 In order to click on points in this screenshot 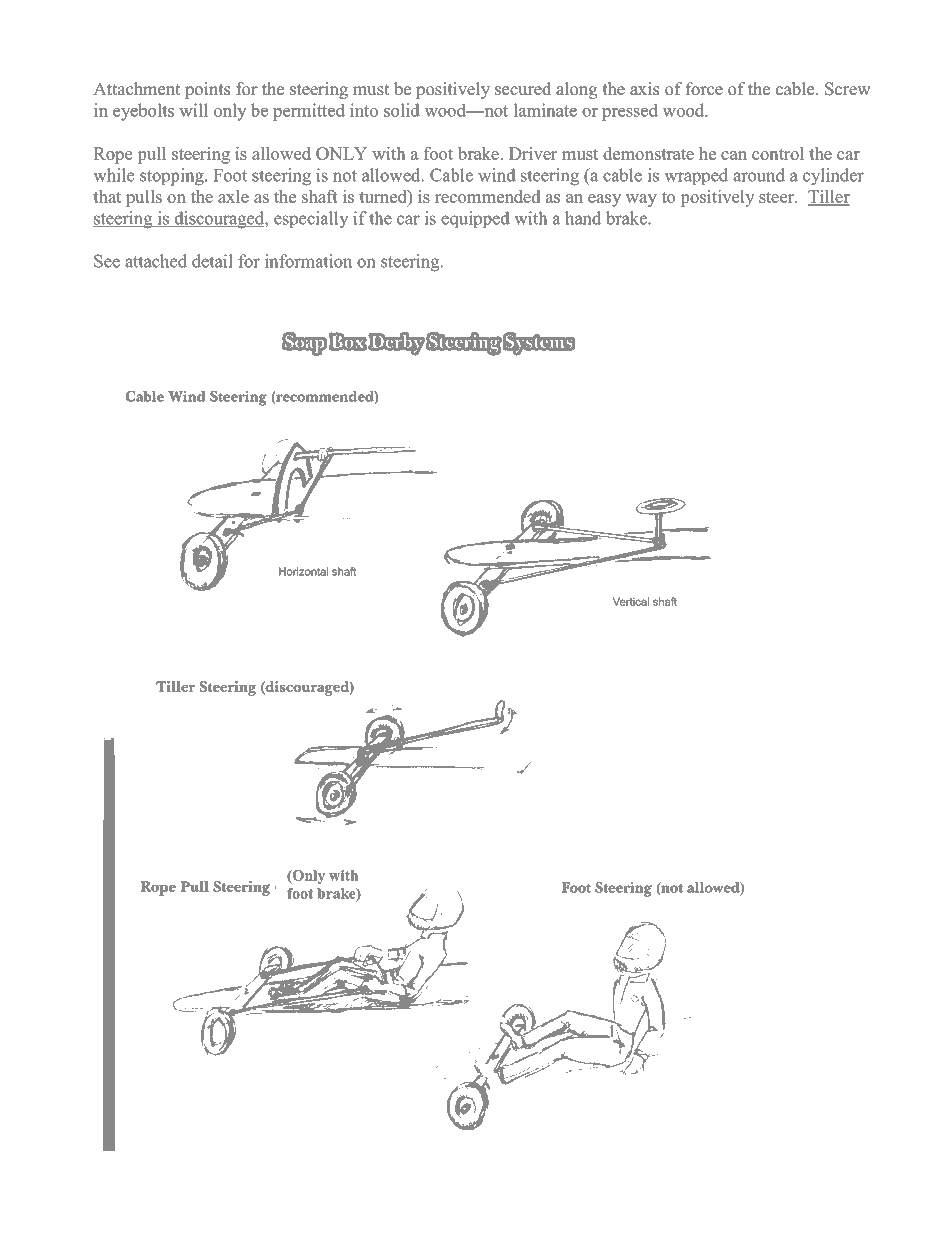, I will do `click(207, 90)`.
